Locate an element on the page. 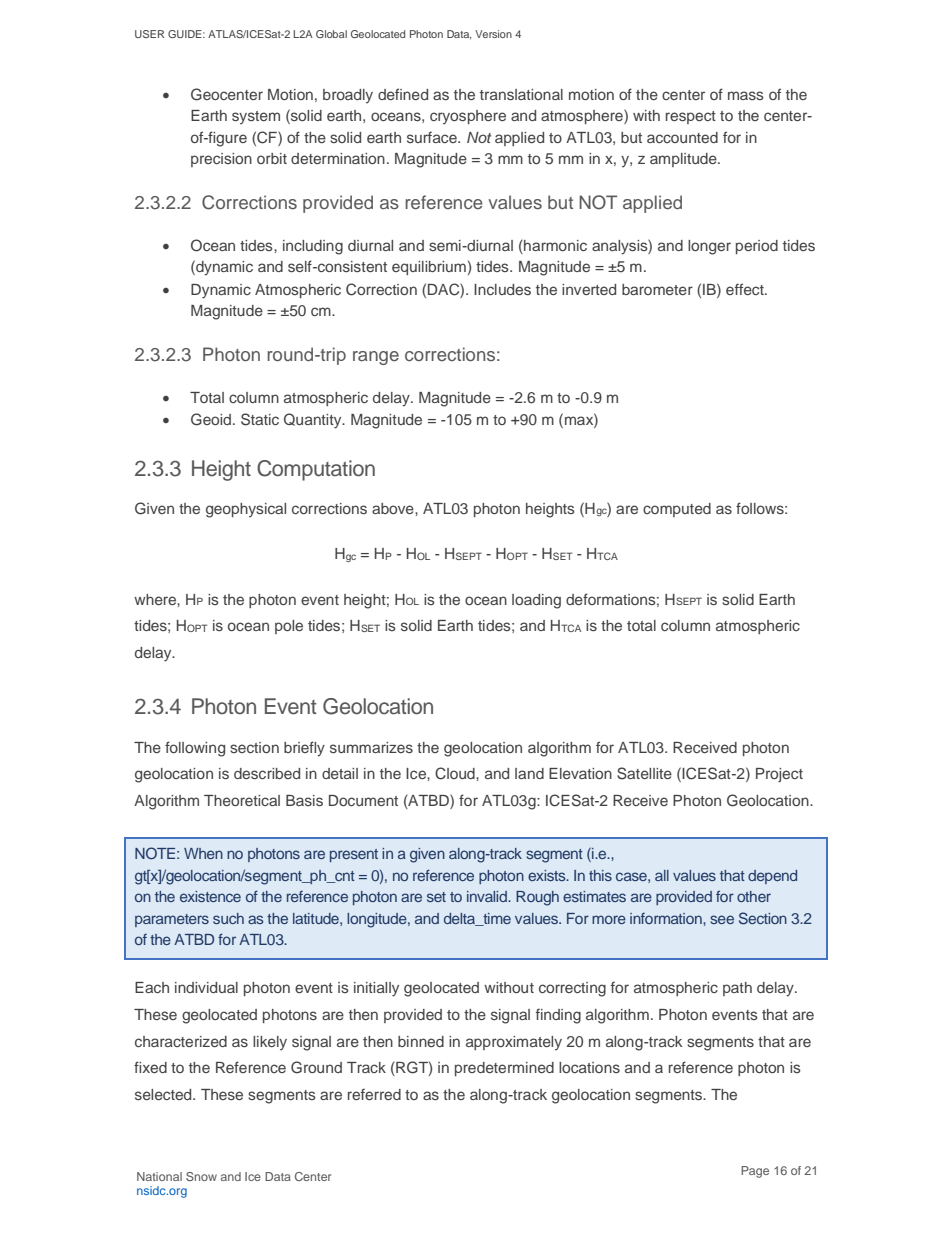  mass is located at coordinates (746, 95).
